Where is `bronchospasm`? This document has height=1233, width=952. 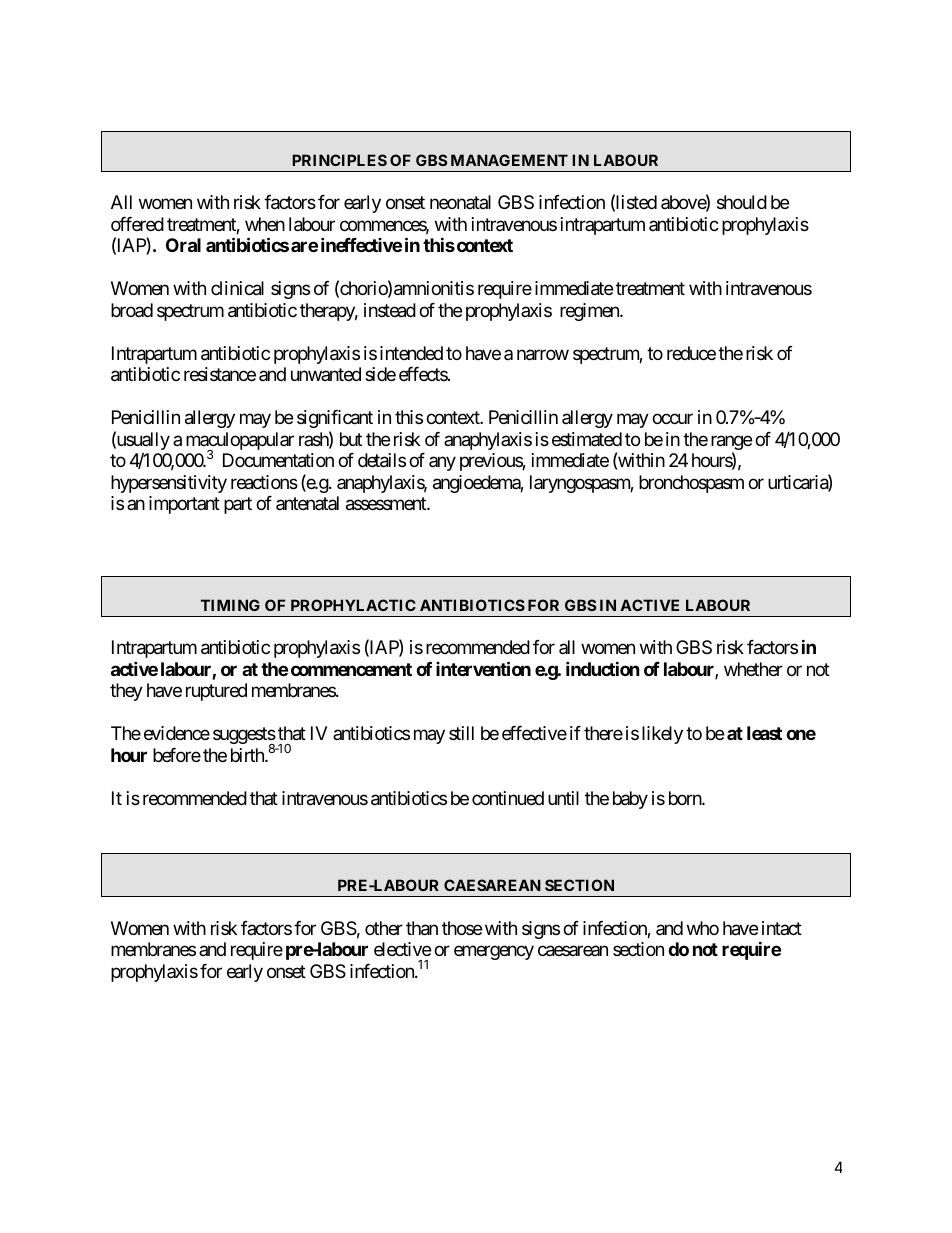 bronchospasm is located at coordinates (691, 484).
